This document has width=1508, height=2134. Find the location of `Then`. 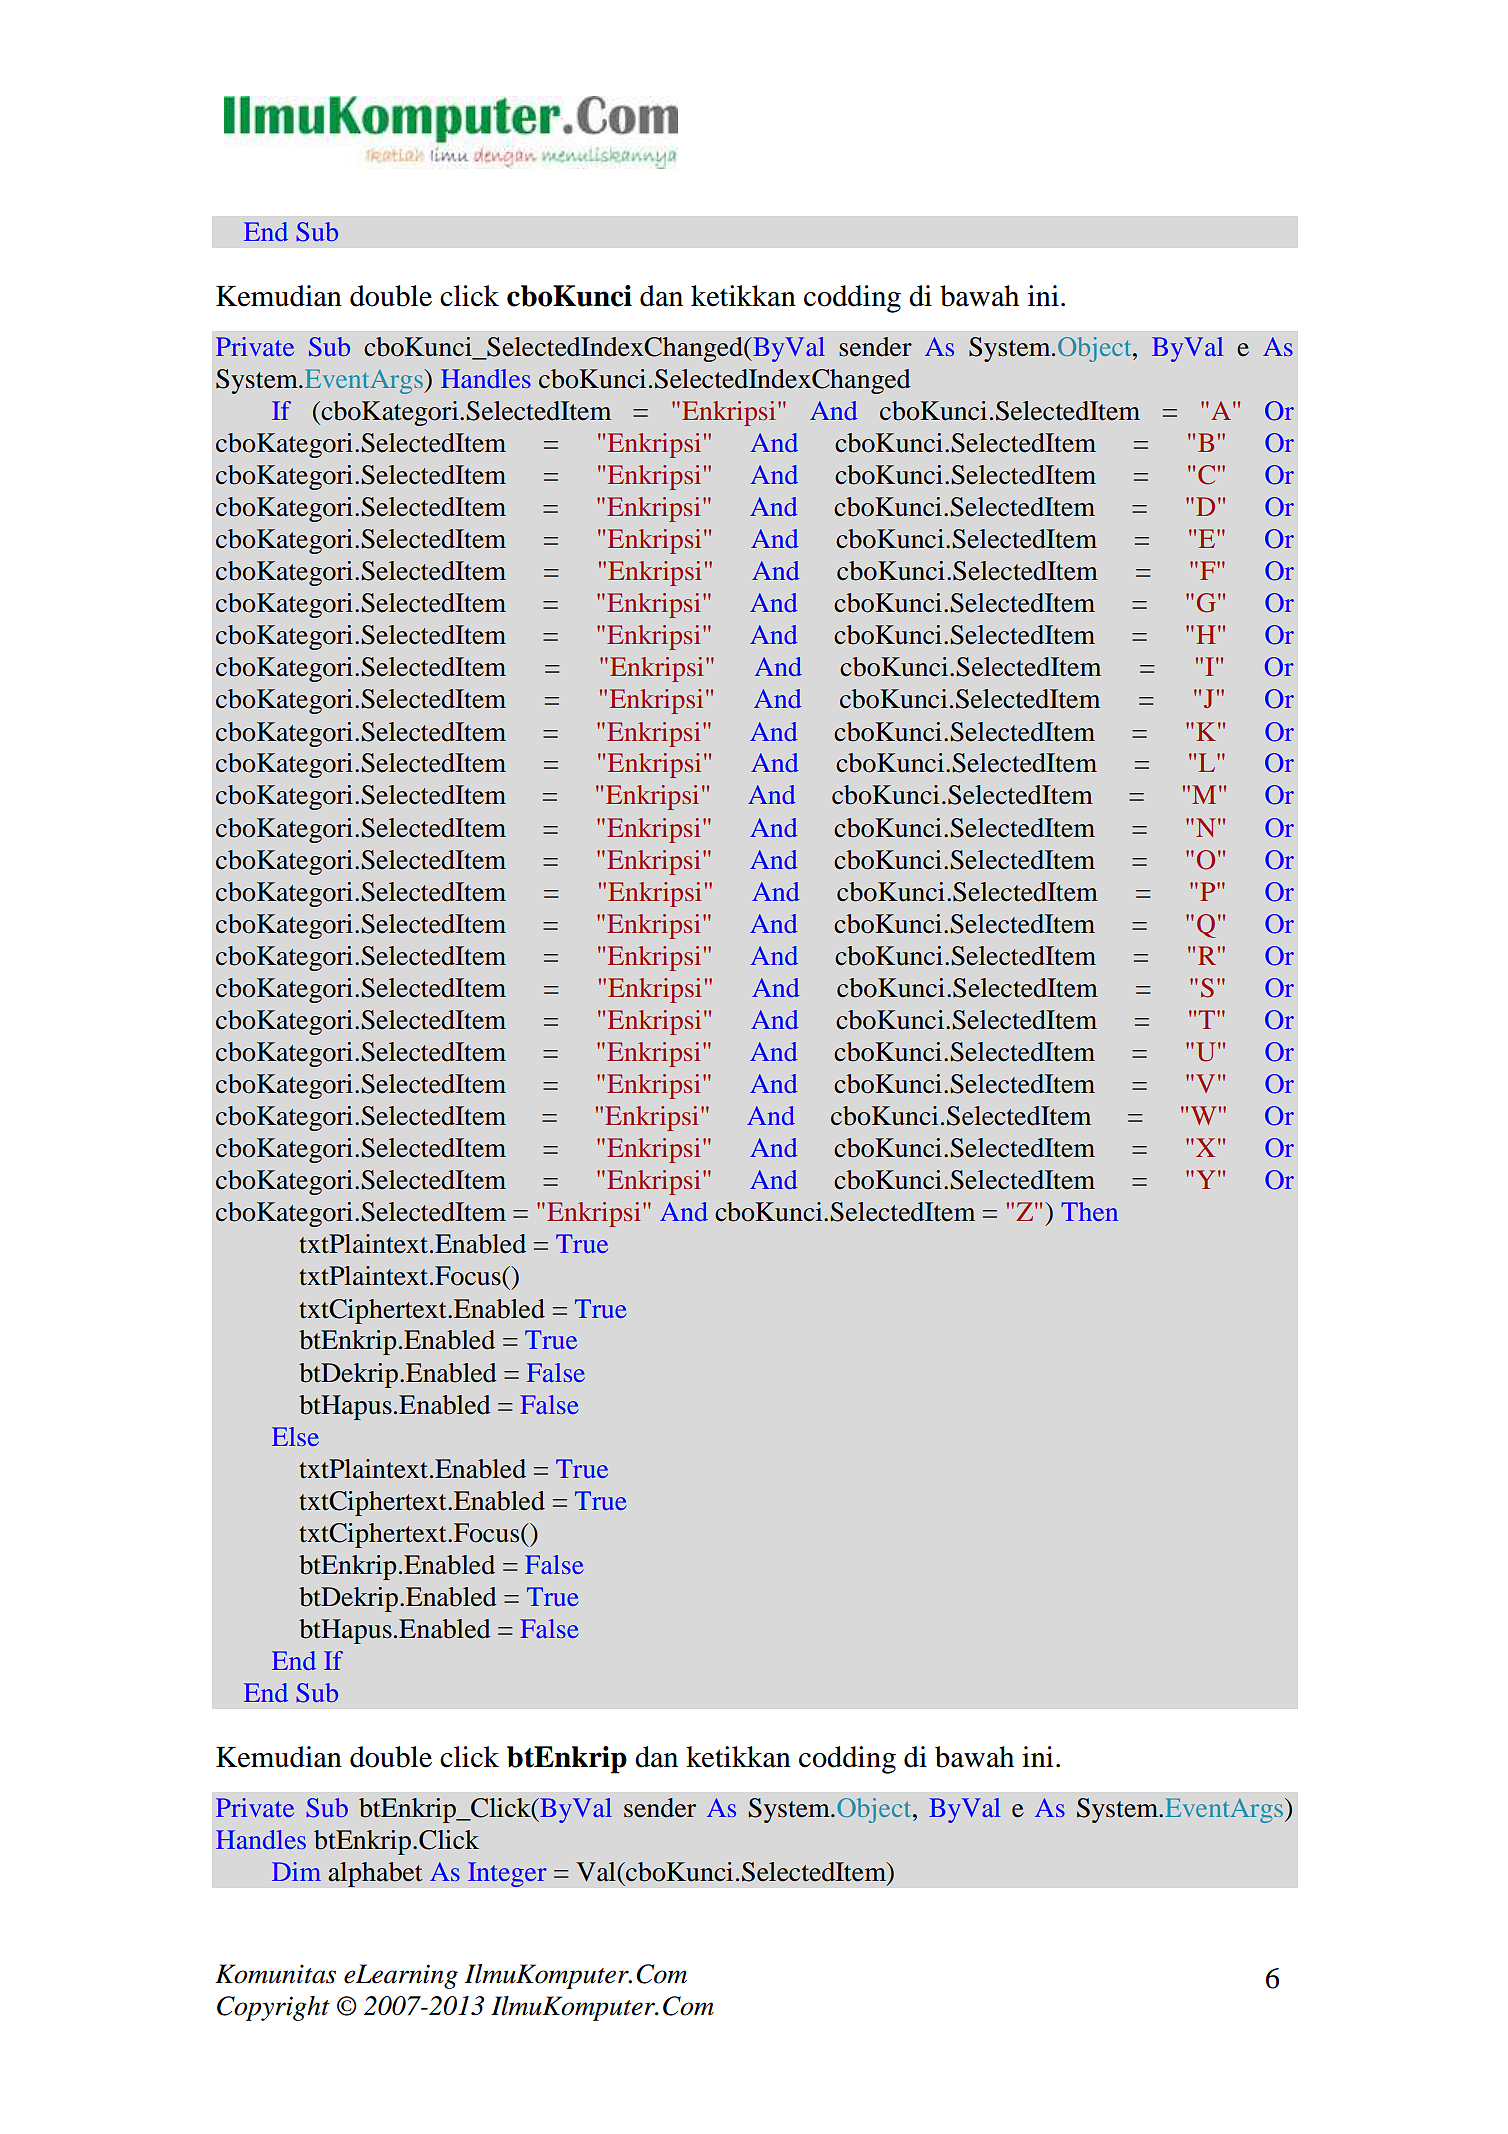

Then is located at coordinates (1090, 1211).
